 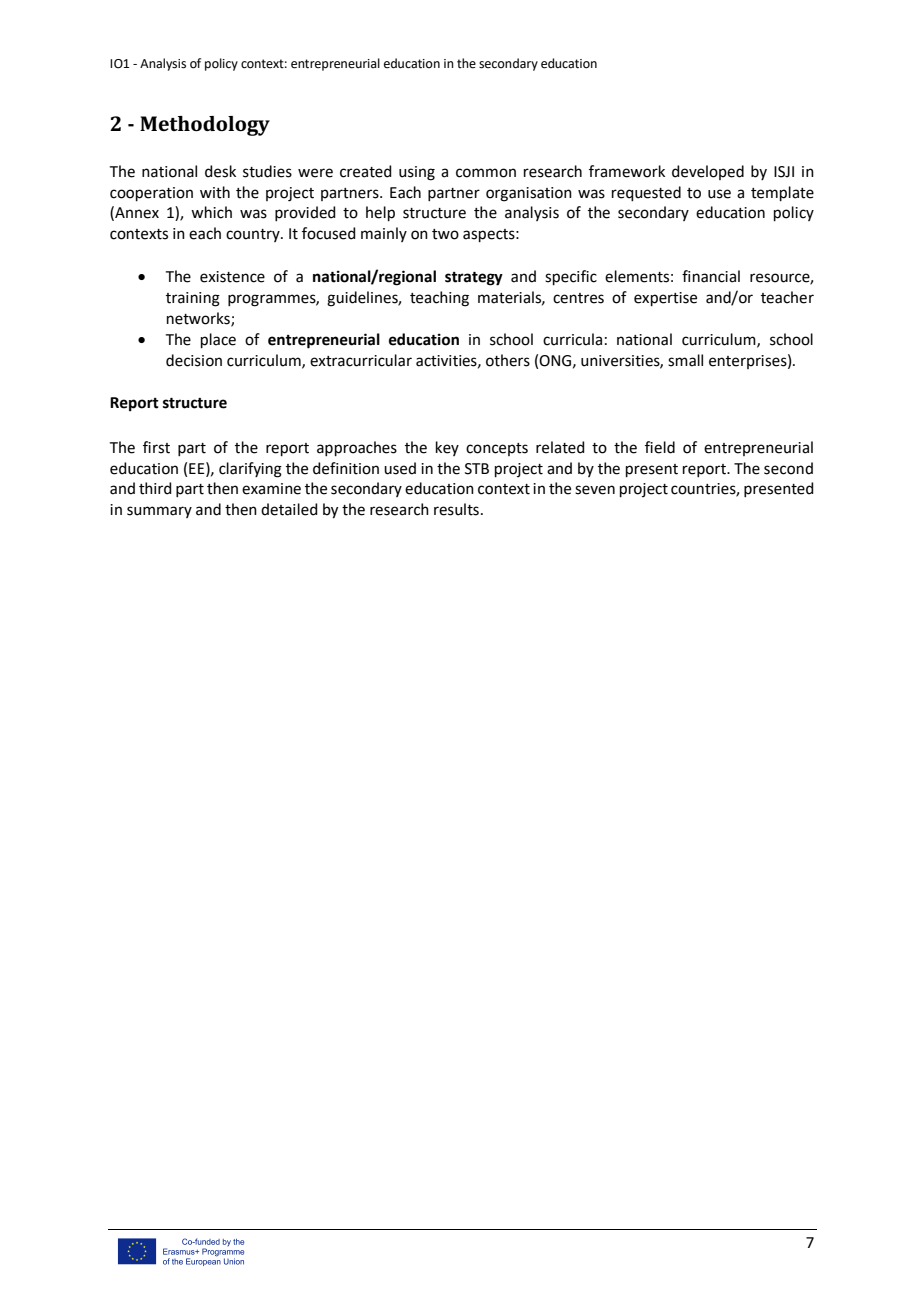 I want to click on networks, so click(x=199, y=319).
